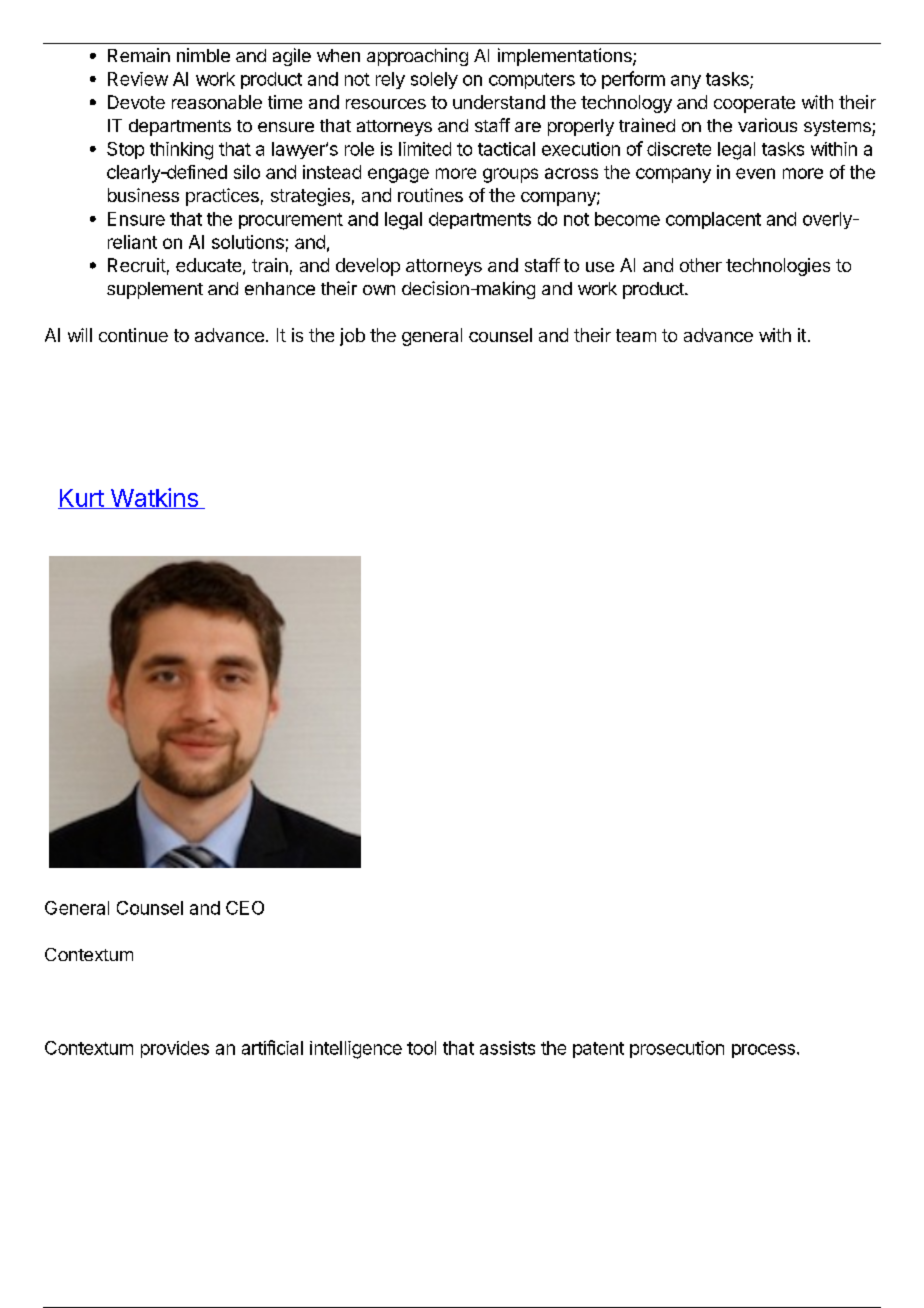 The height and width of the screenshot is (1308, 924). Describe the element at coordinates (245, 908) in the screenshot. I see `CEO` at that location.
